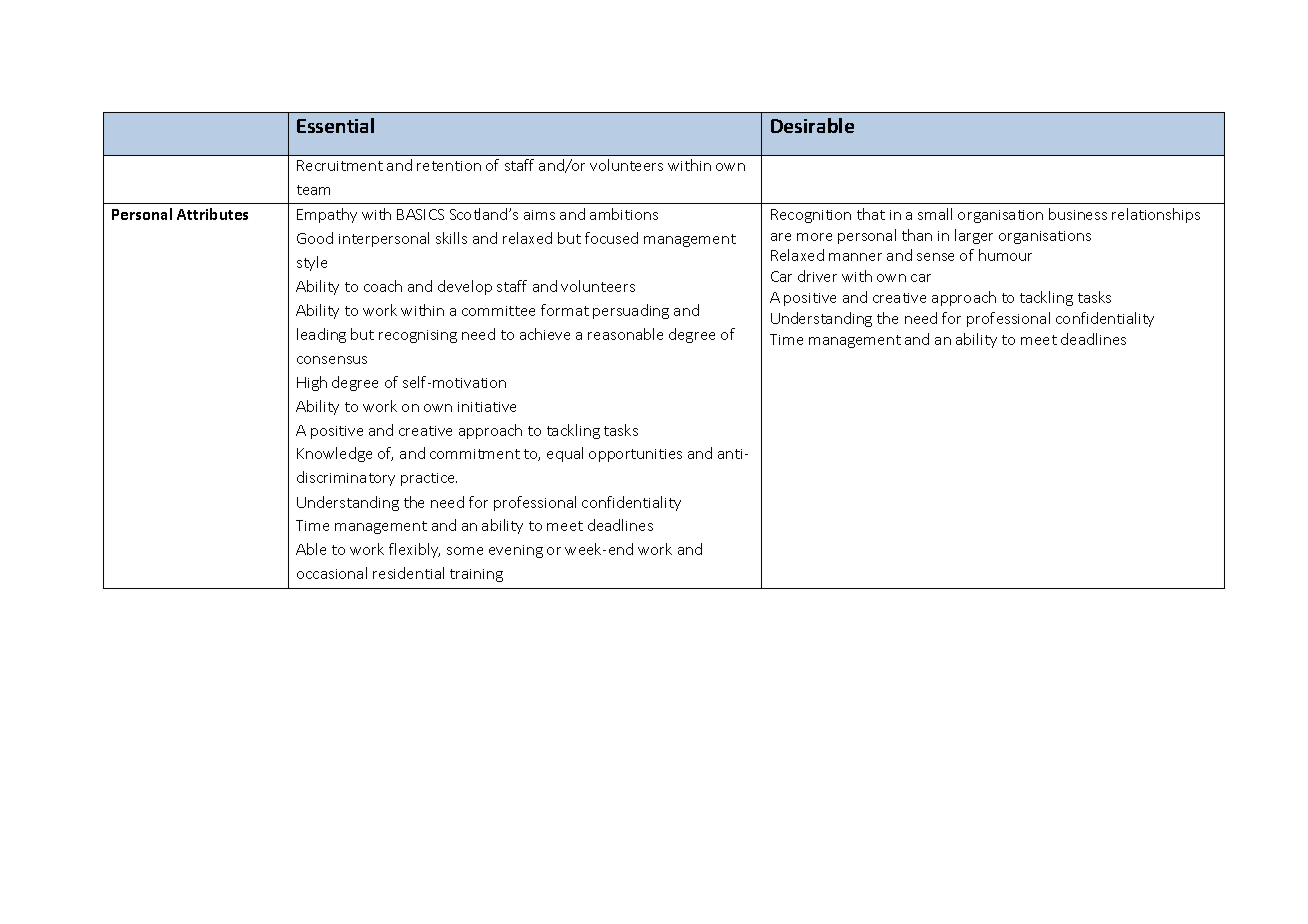 The height and width of the document is (924, 1308). What do you see at coordinates (335, 125) in the document?
I see `Essential` at bounding box center [335, 125].
